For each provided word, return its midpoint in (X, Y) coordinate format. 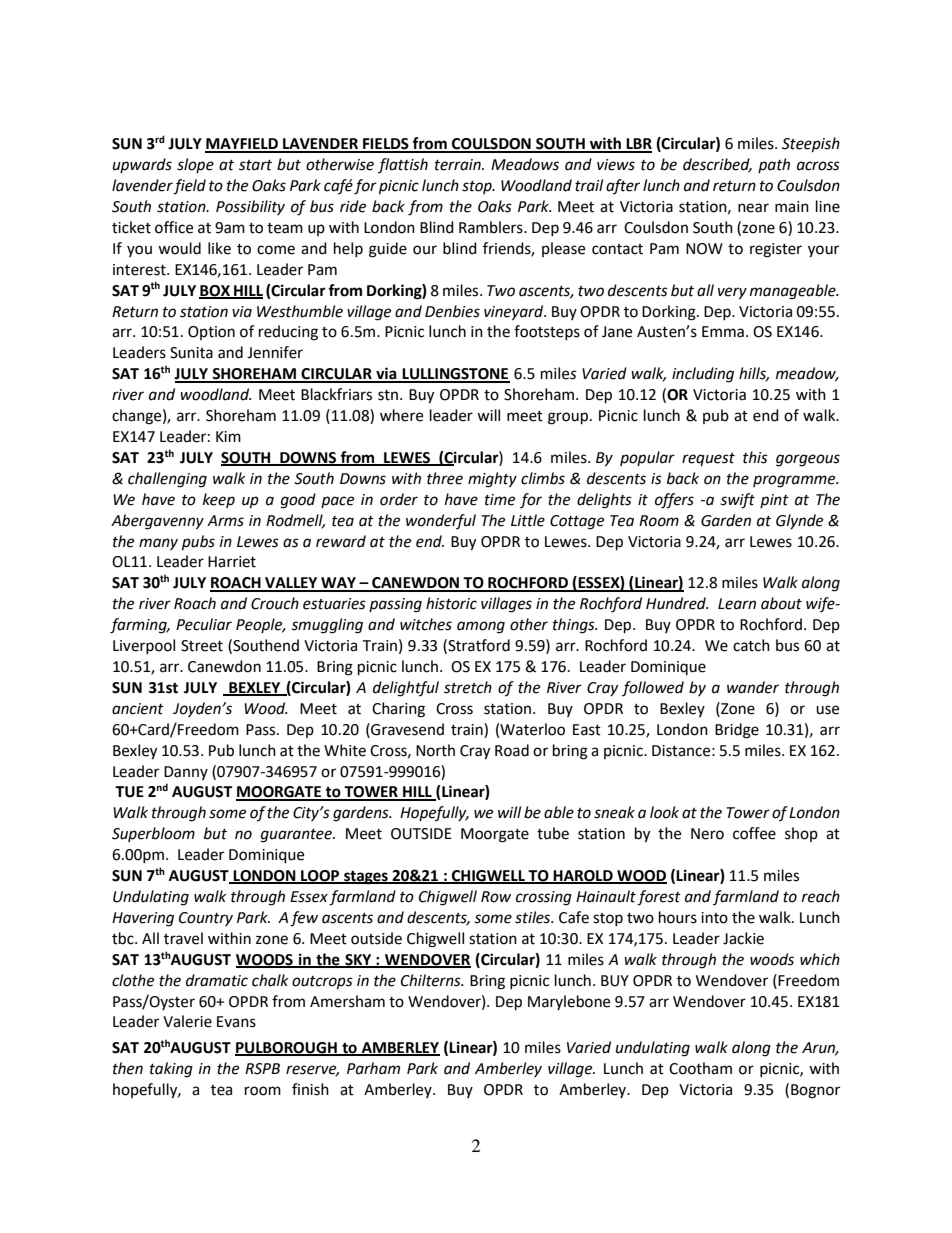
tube (553, 833)
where (401, 415)
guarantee (297, 836)
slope (195, 165)
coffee (754, 833)
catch (751, 645)
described (717, 165)
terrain (459, 165)
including (703, 375)
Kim (228, 436)
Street (202, 646)
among (481, 627)
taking (171, 1070)
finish (310, 1089)
